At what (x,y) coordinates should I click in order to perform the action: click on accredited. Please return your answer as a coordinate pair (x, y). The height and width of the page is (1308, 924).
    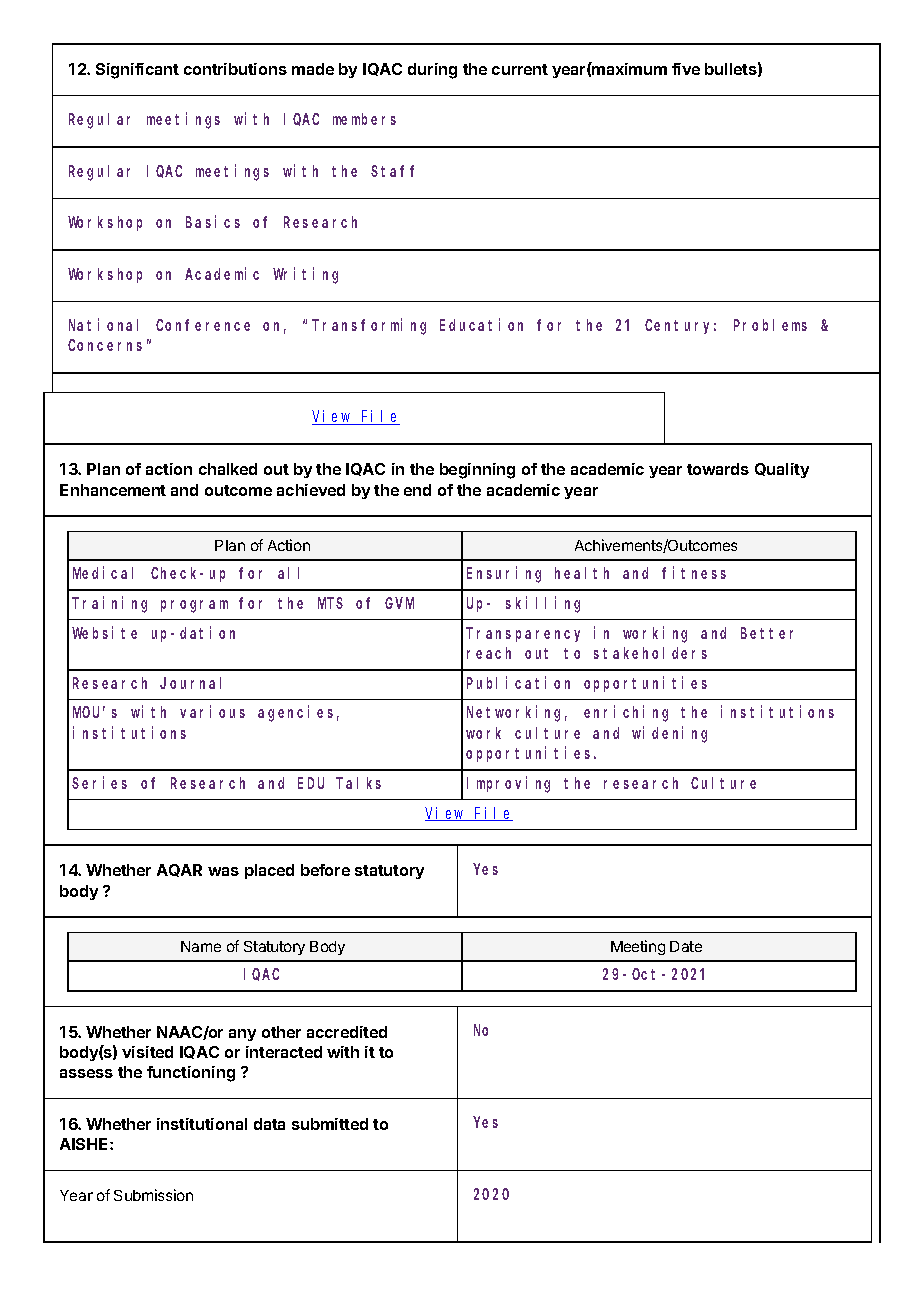
    Looking at the image, I should click on (347, 1032).
